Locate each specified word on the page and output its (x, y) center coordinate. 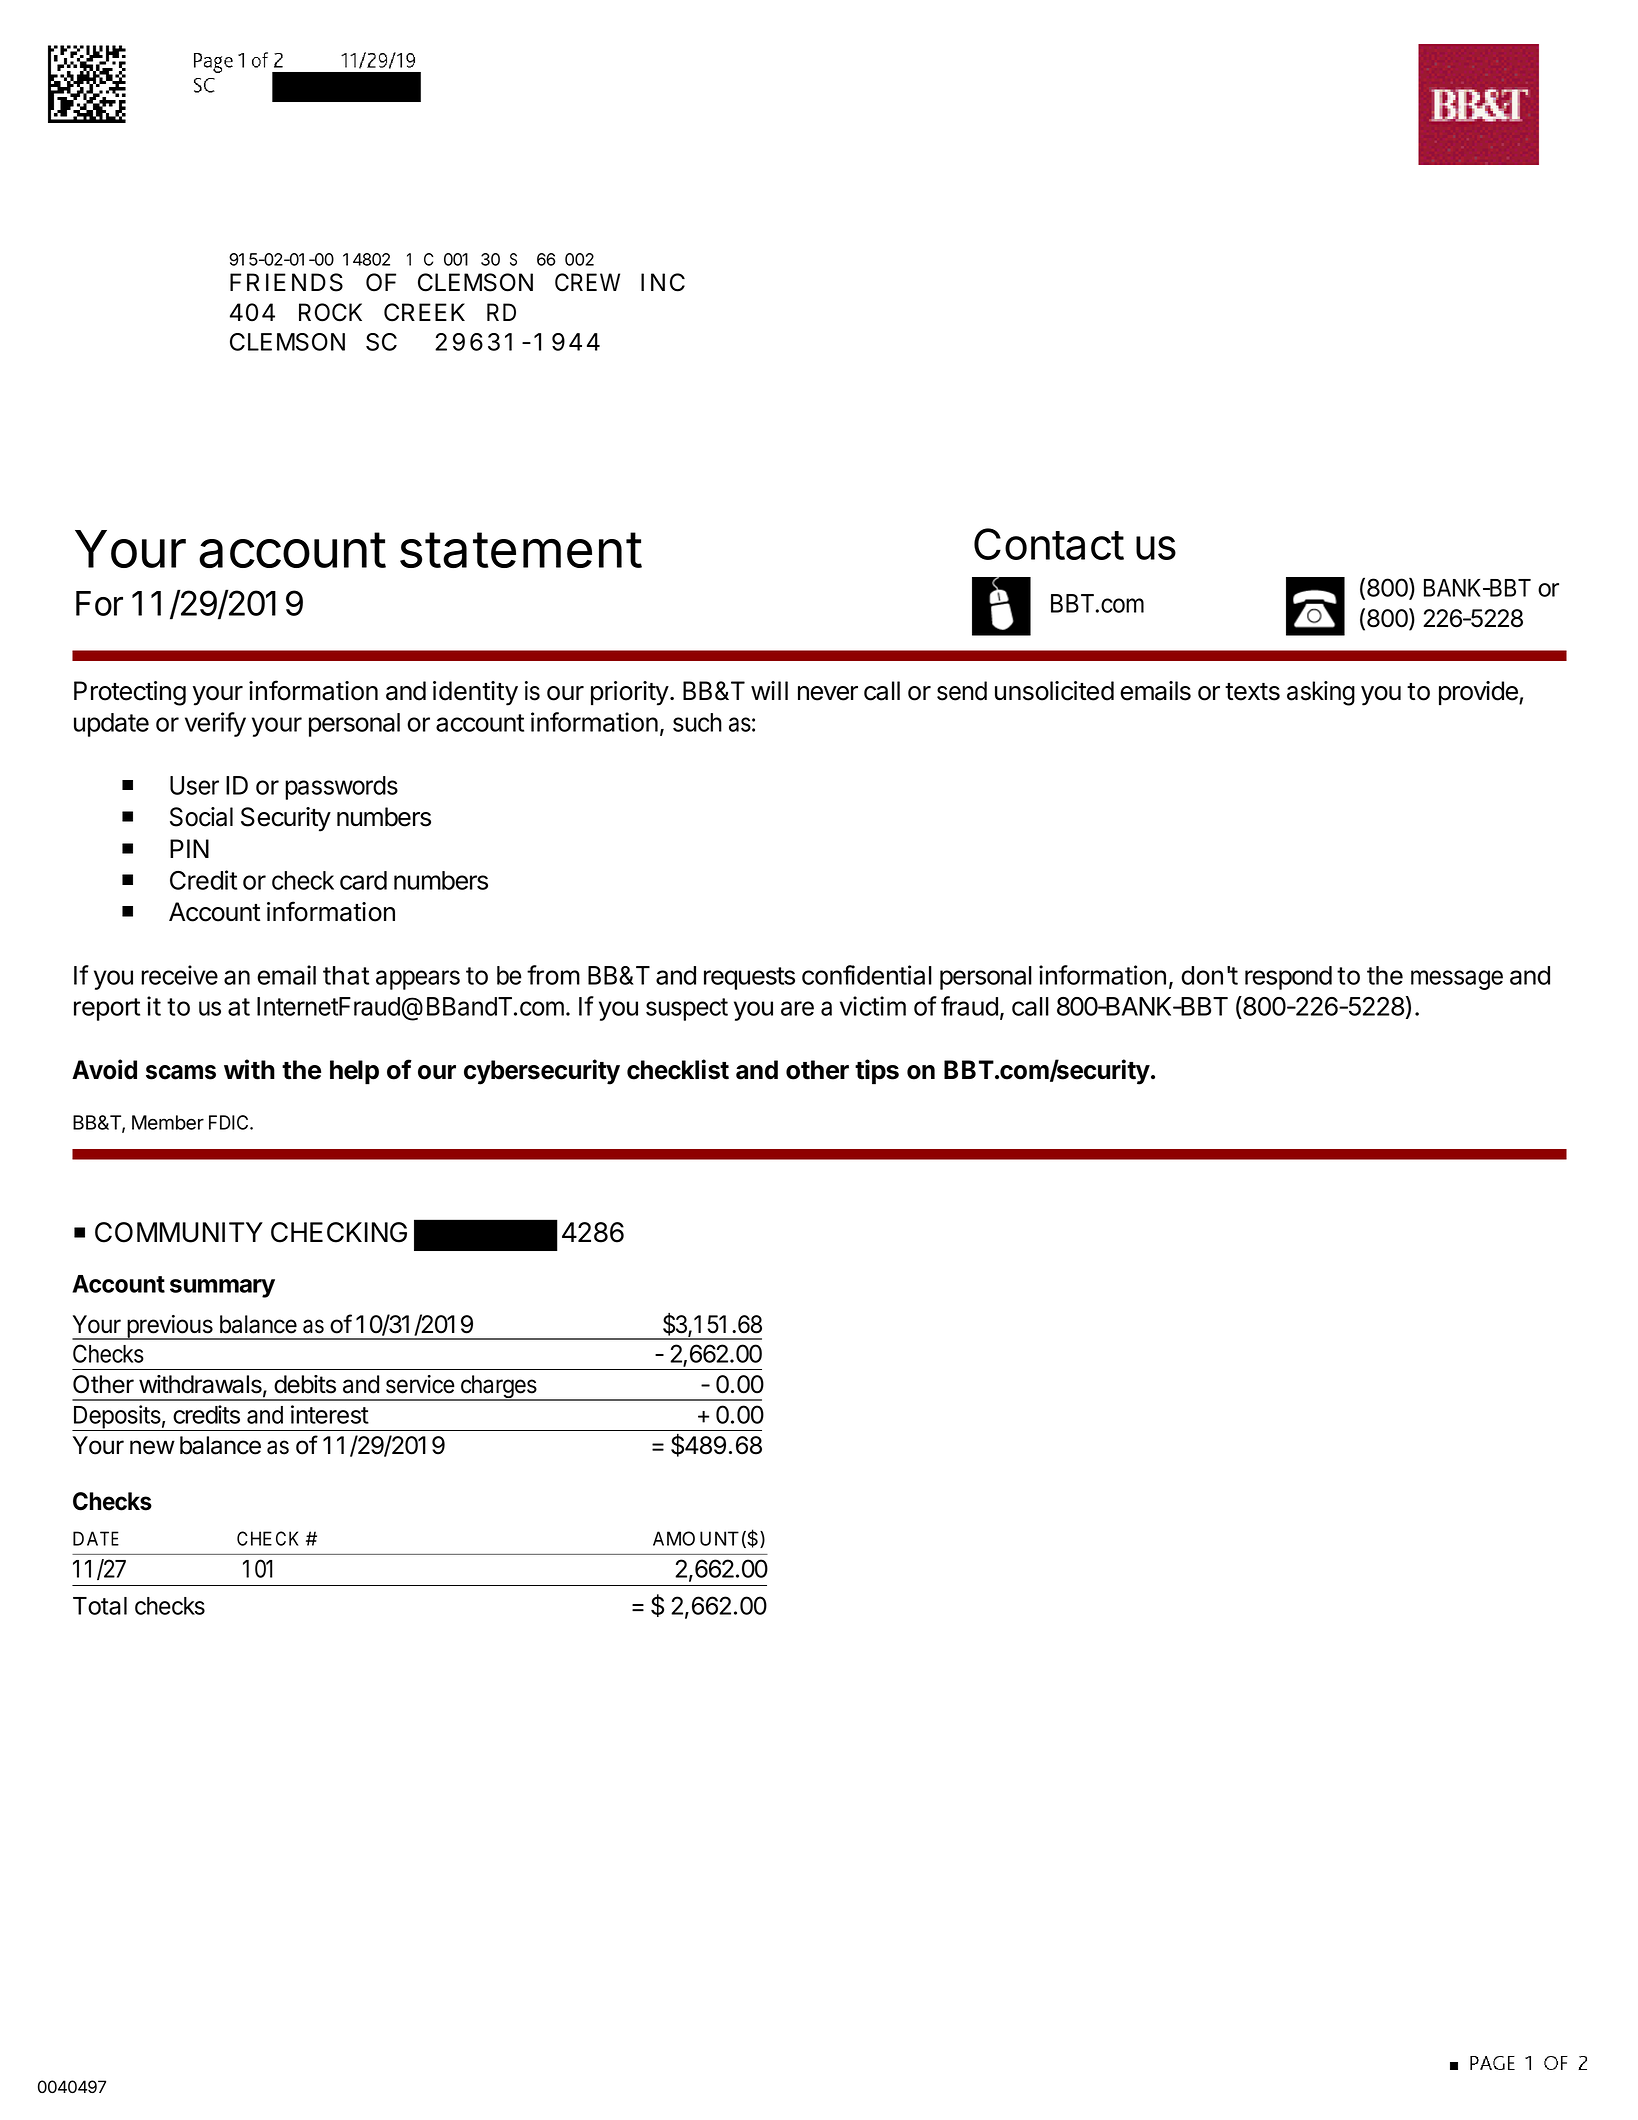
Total (100, 1606)
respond (1288, 978)
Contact (1049, 544)
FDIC (230, 1122)
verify (215, 724)
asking (1321, 693)
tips (877, 1072)
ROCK (330, 312)
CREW (587, 282)
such (697, 722)
